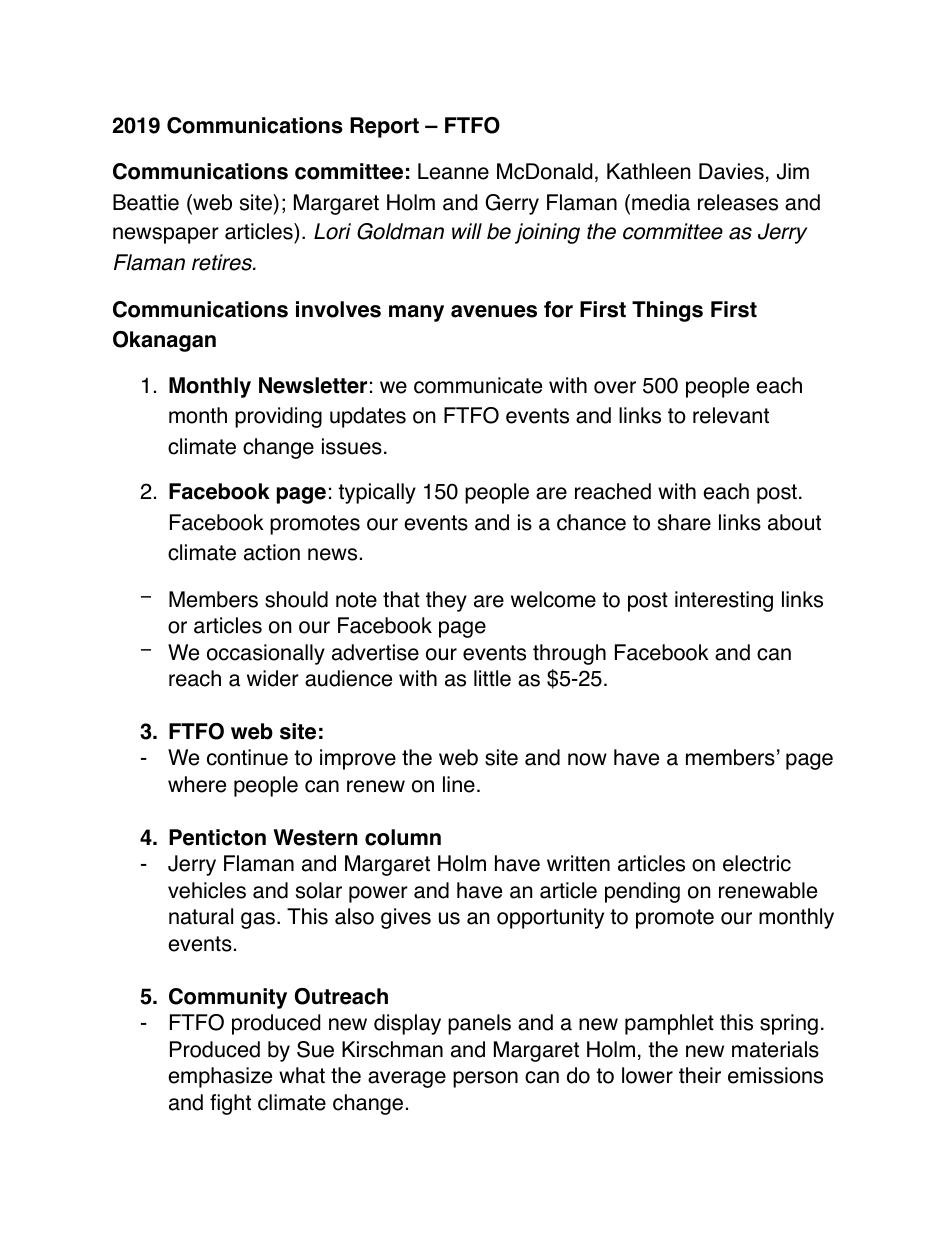 The image size is (952, 1233). What do you see at coordinates (724, 601) in the screenshot?
I see `interesting` at bounding box center [724, 601].
